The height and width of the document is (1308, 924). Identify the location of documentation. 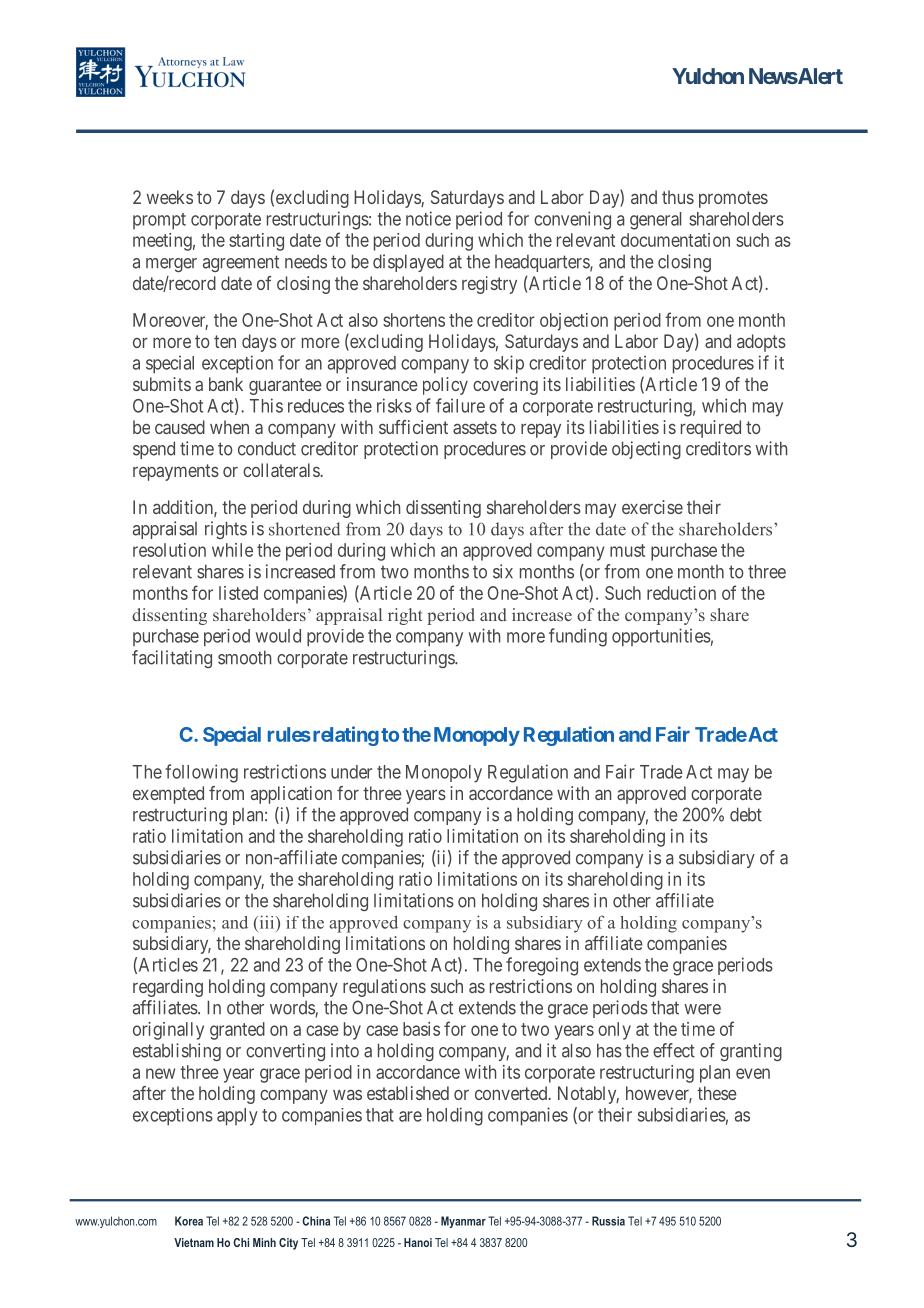
(675, 240).
